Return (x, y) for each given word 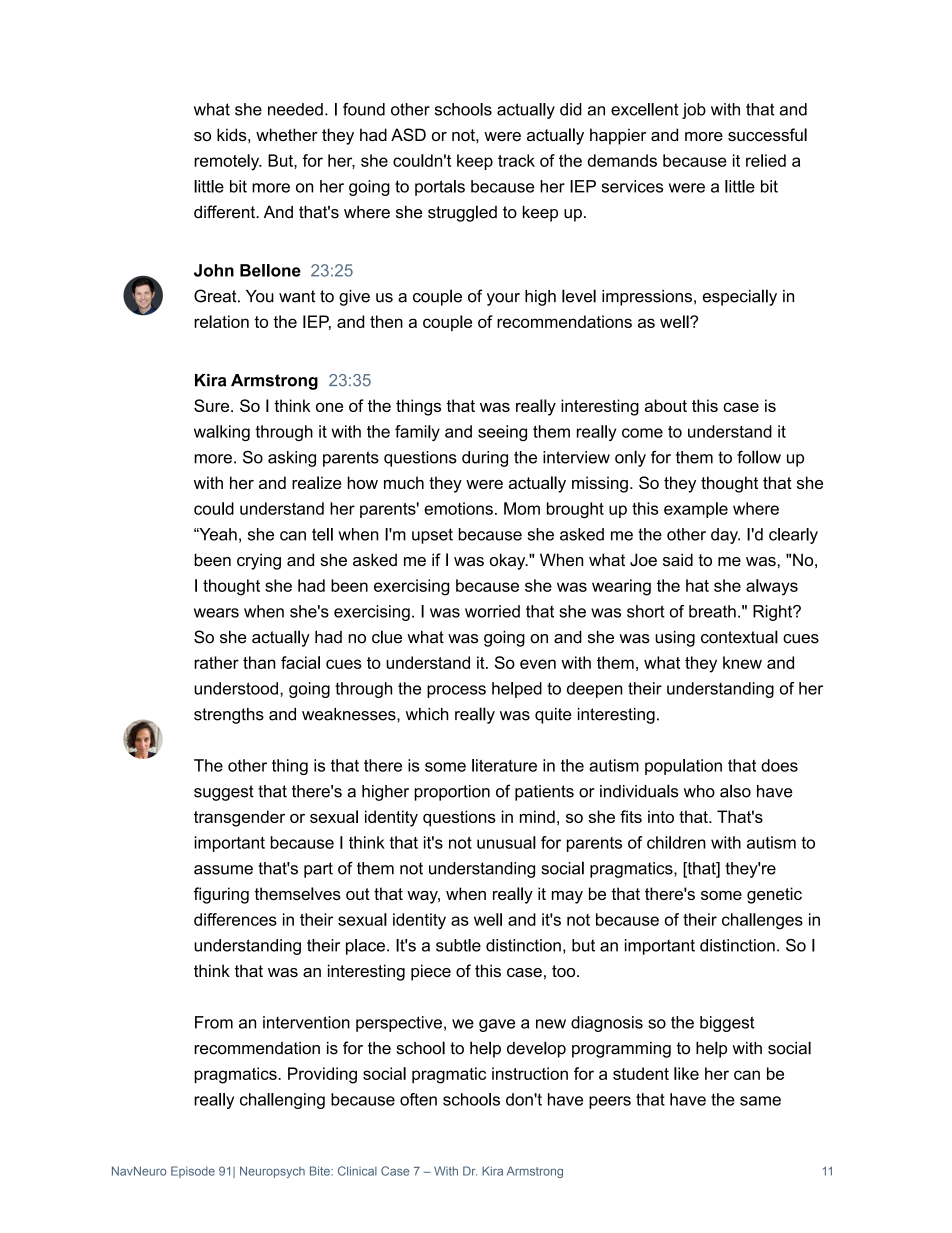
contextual (739, 637)
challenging (282, 1101)
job (694, 111)
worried (492, 611)
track (516, 160)
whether (287, 134)
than (259, 662)
